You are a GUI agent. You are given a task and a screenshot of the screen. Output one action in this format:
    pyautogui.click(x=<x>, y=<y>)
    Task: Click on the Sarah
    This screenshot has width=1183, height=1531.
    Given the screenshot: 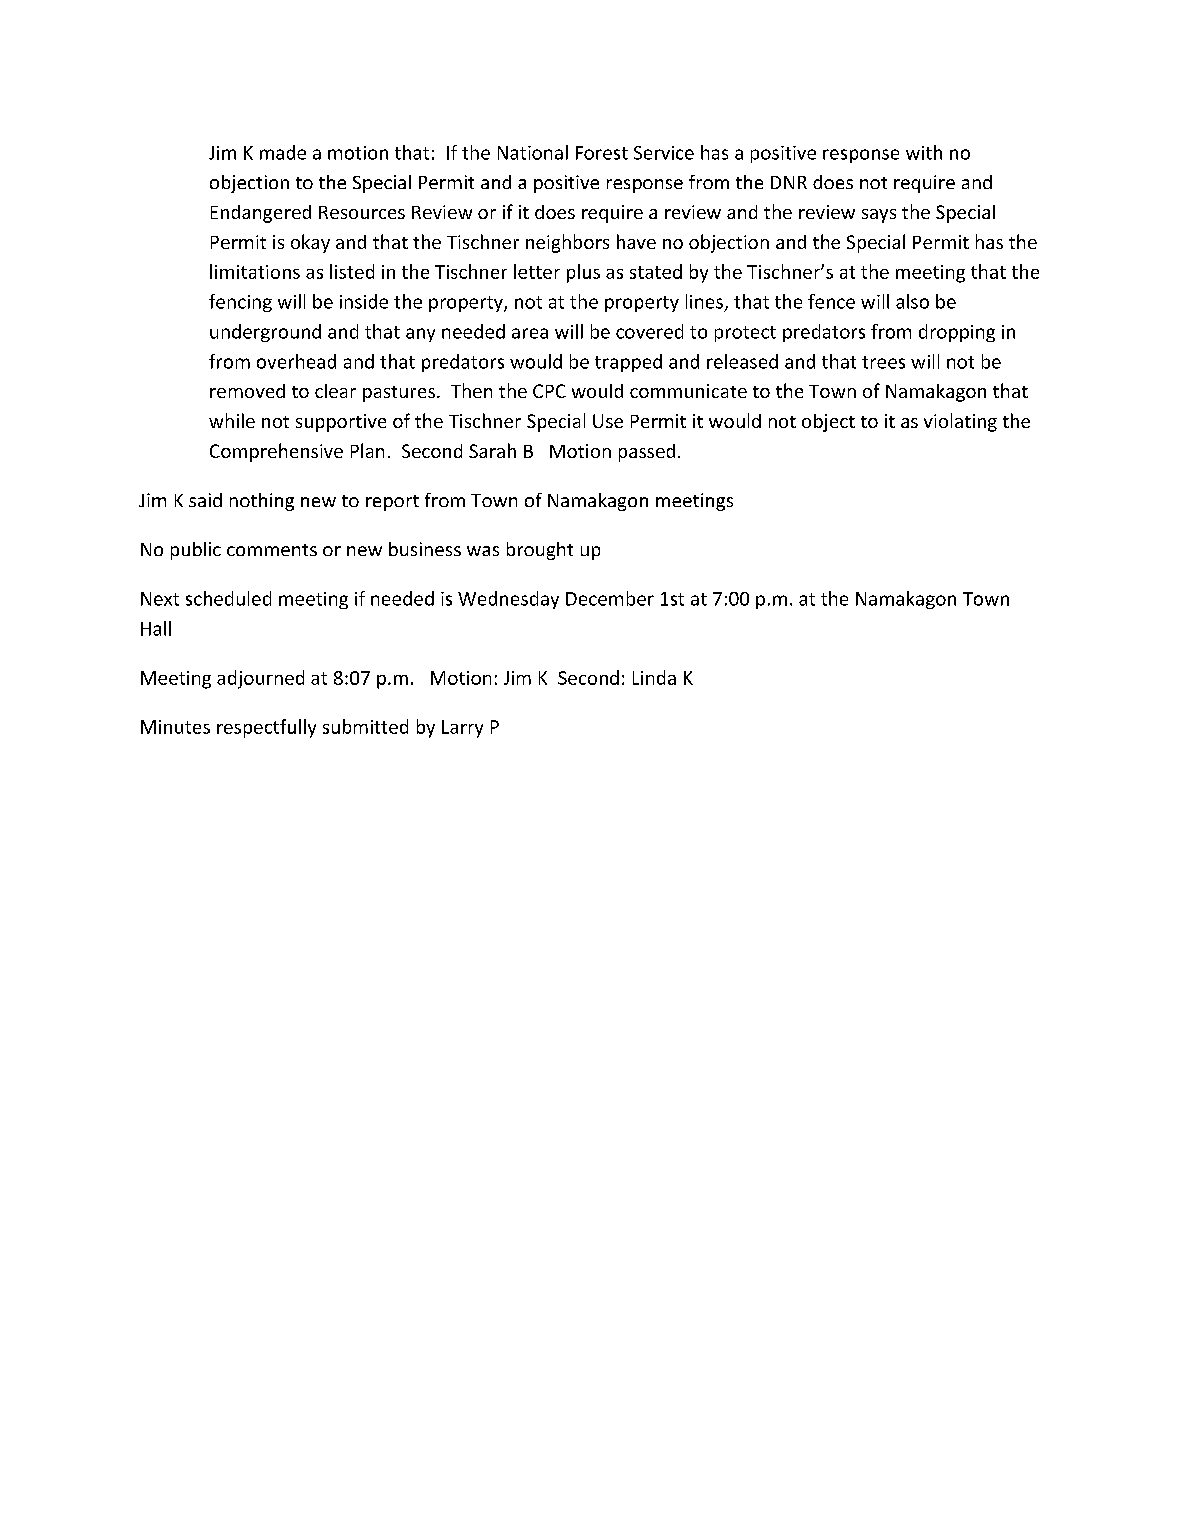 What is the action you would take?
    pyautogui.click(x=492, y=450)
